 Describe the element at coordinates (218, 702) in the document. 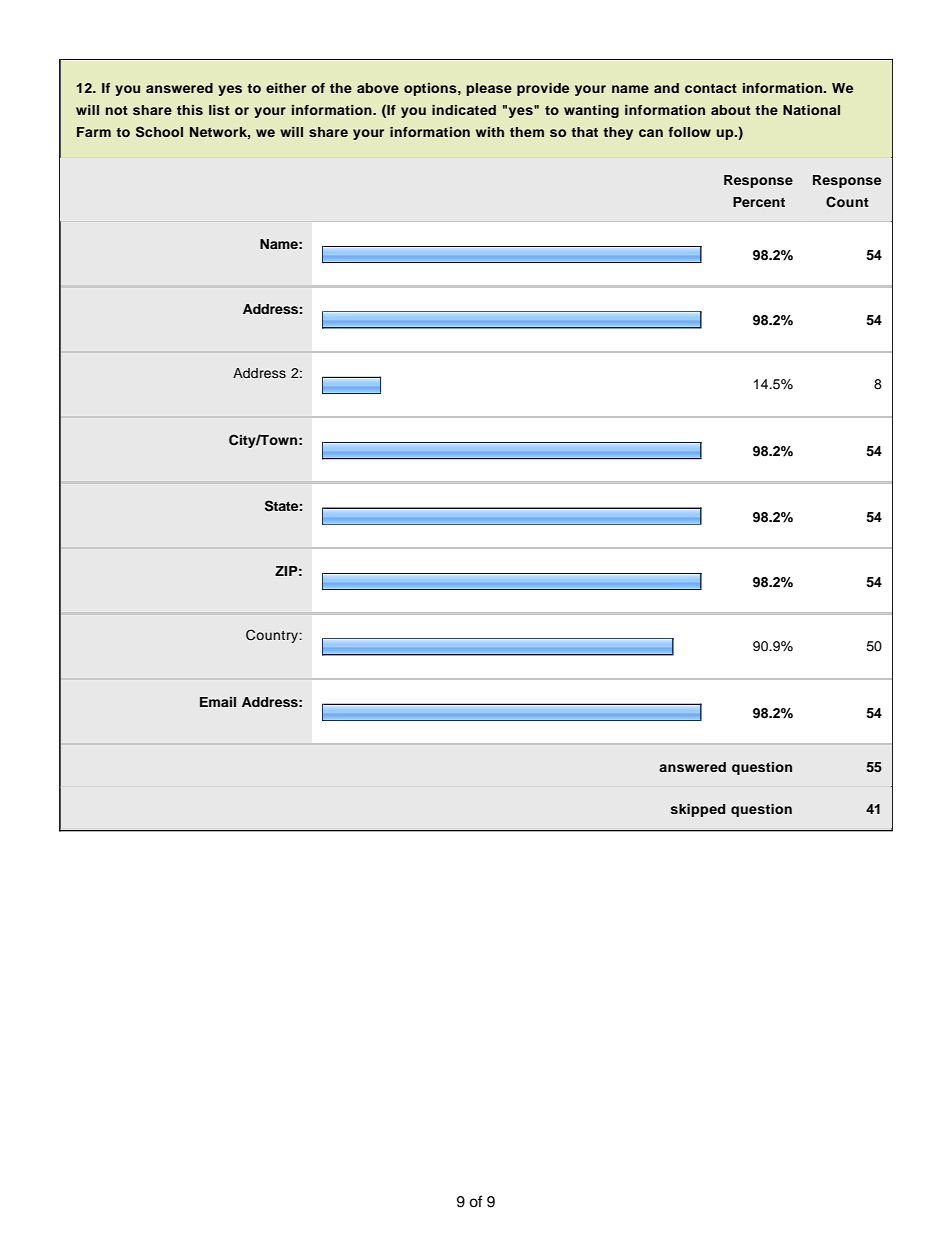

I see `Email` at that location.
